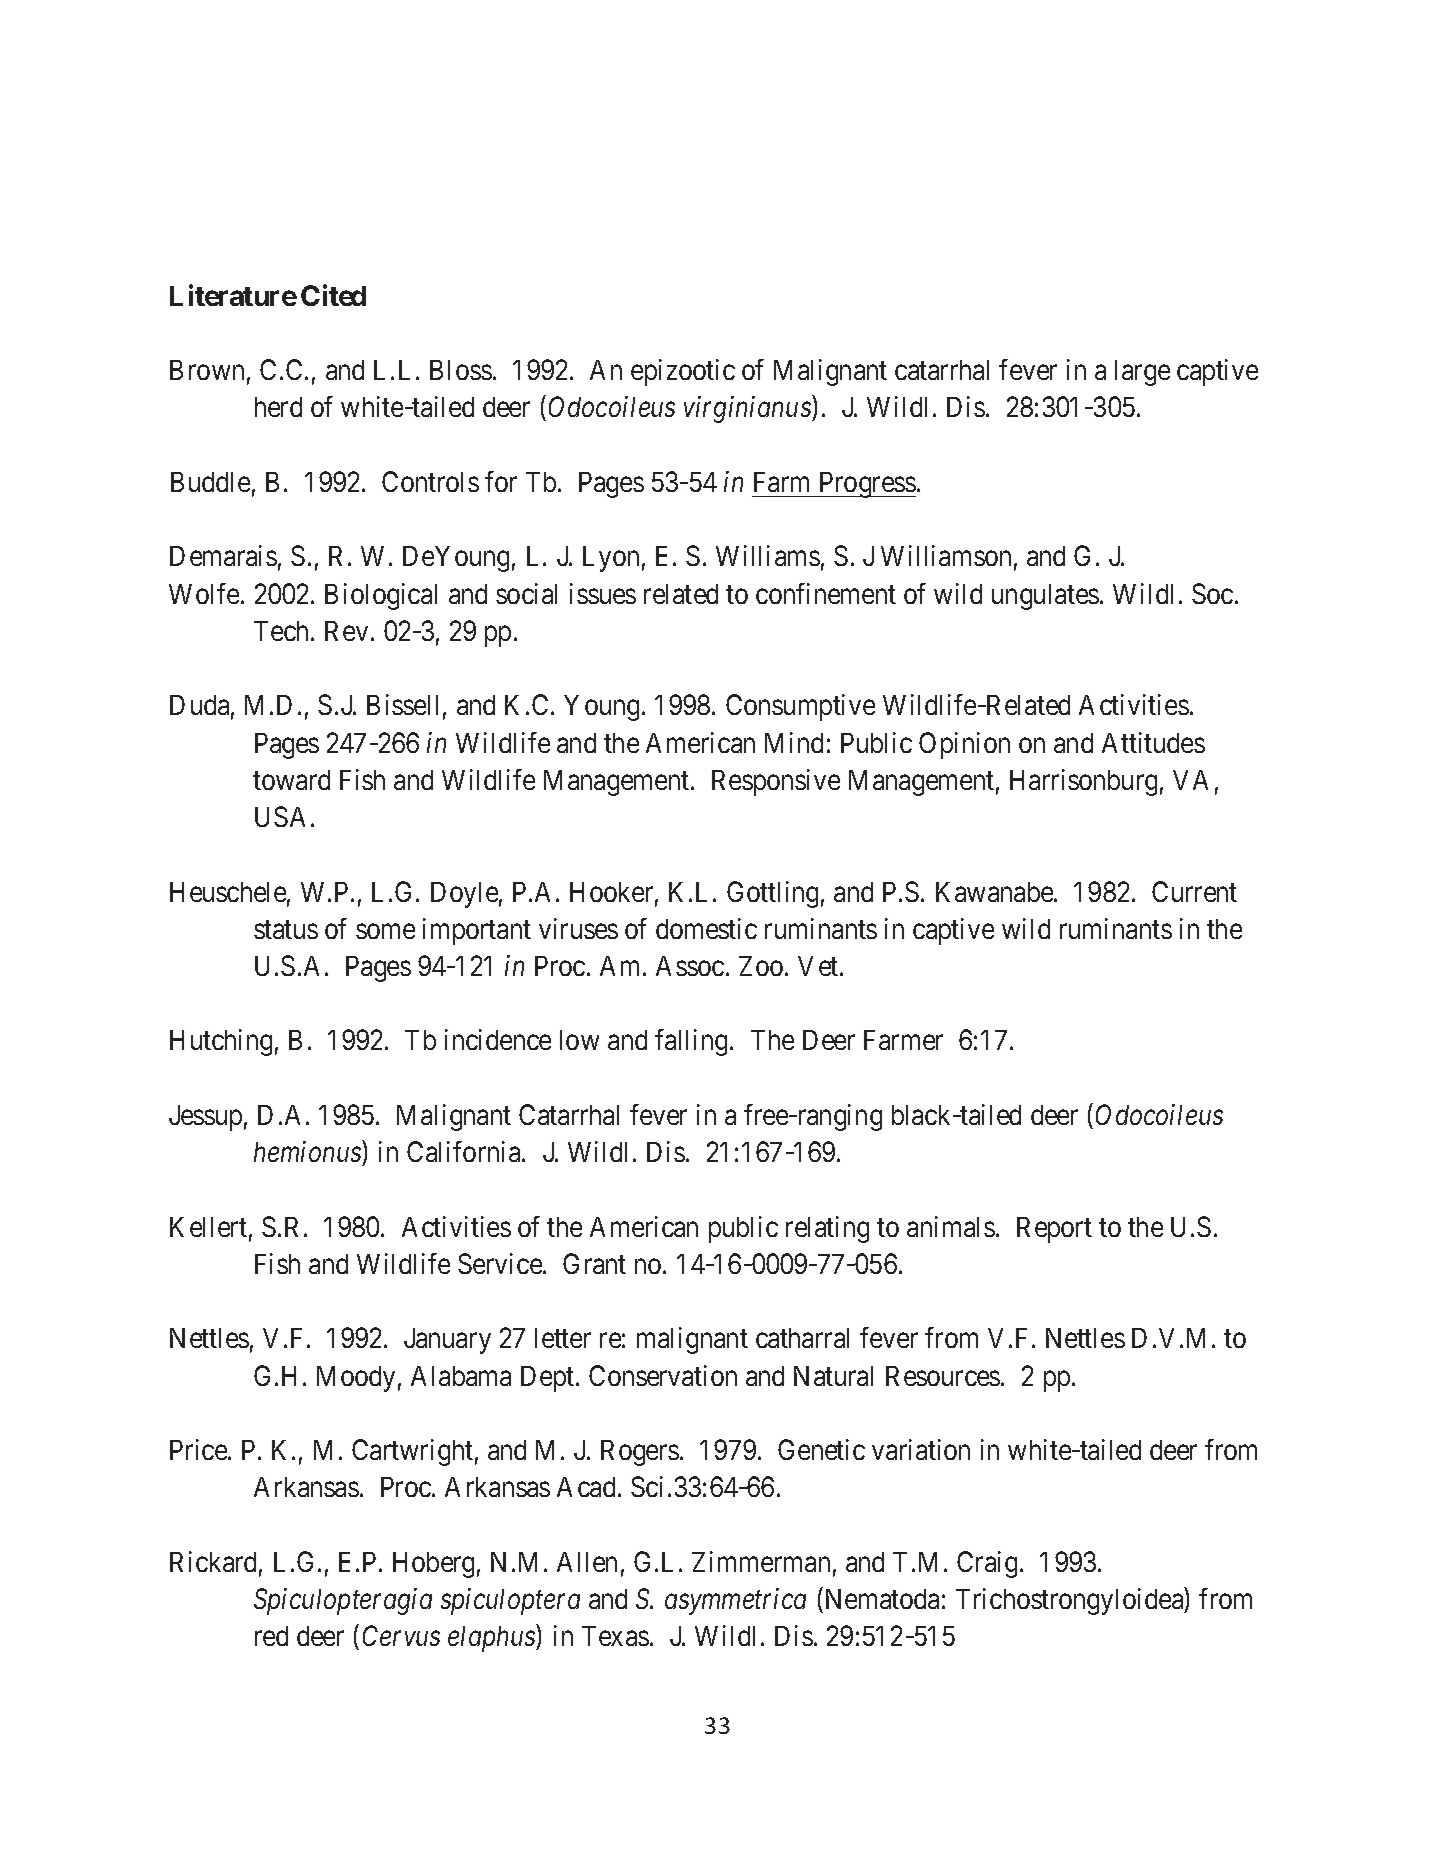 The image size is (1436, 1858). Describe the element at coordinates (291, 780) in the screenshot. I see `toward` at that location.
